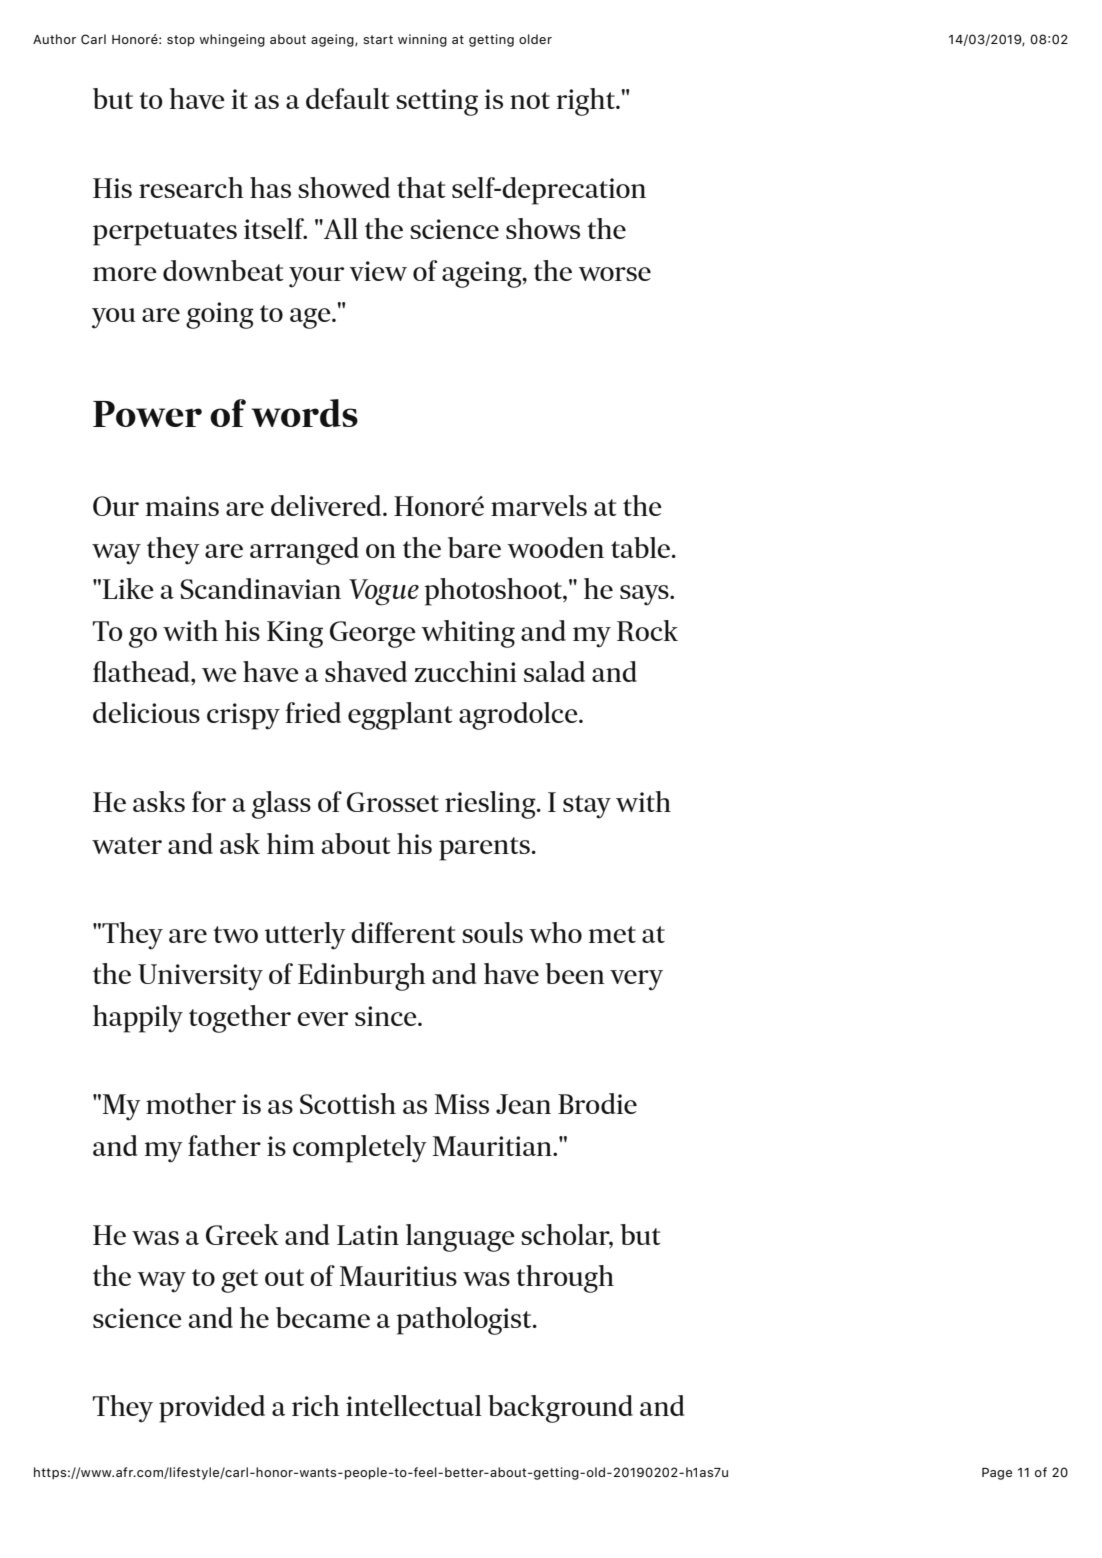 The height and width of the screenshot is (1558, 1102). What do you see at coordinates (523, 1104) in the screenshot?
I see `Jean` at bounding box center [523, 1104].
